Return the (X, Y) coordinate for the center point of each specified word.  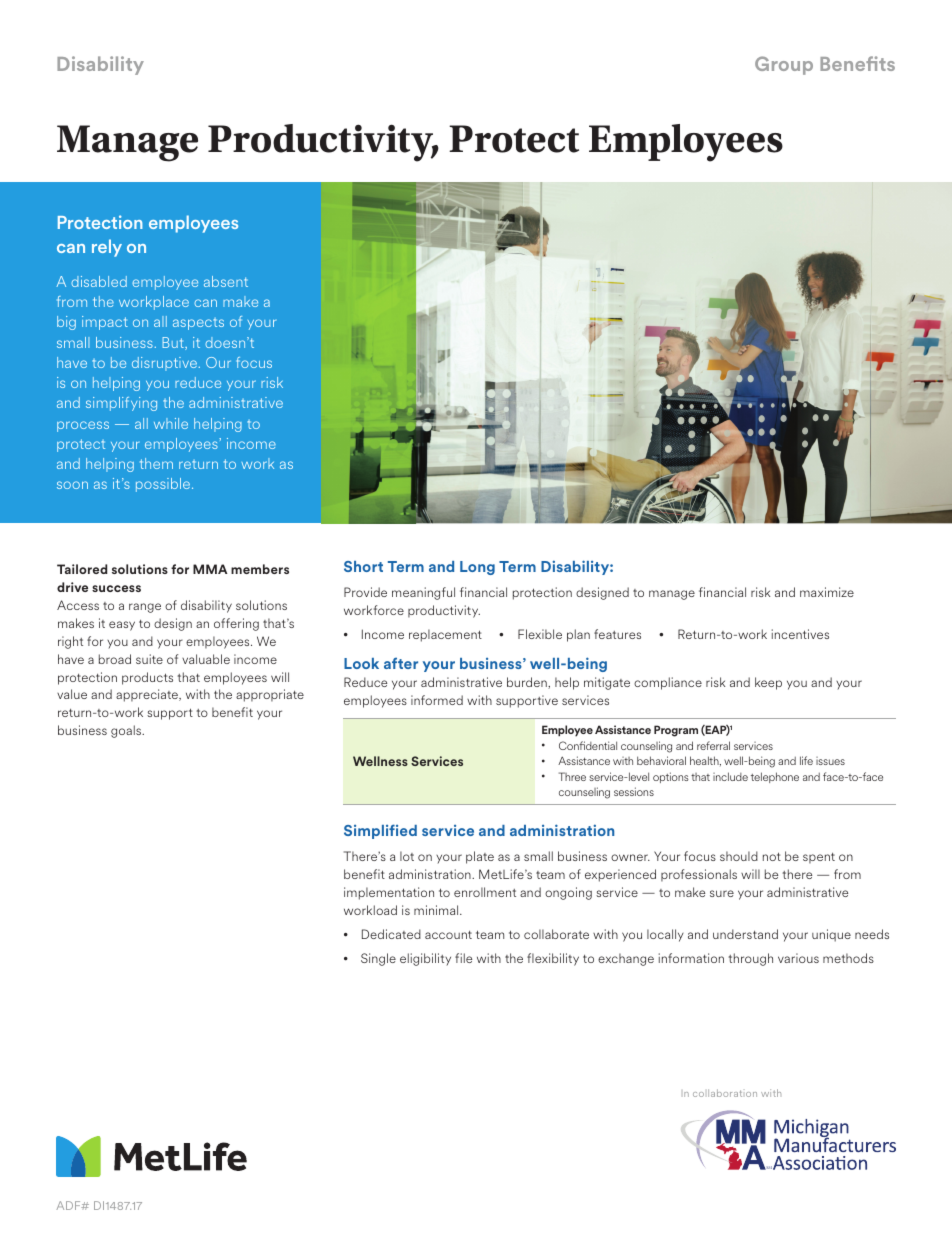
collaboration (725, 1093)
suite (149, 659)
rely (107, 248)
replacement (445, 635)
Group (784, 65)
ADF (69, 1205)
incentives (800, 634)
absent (226, 281)
